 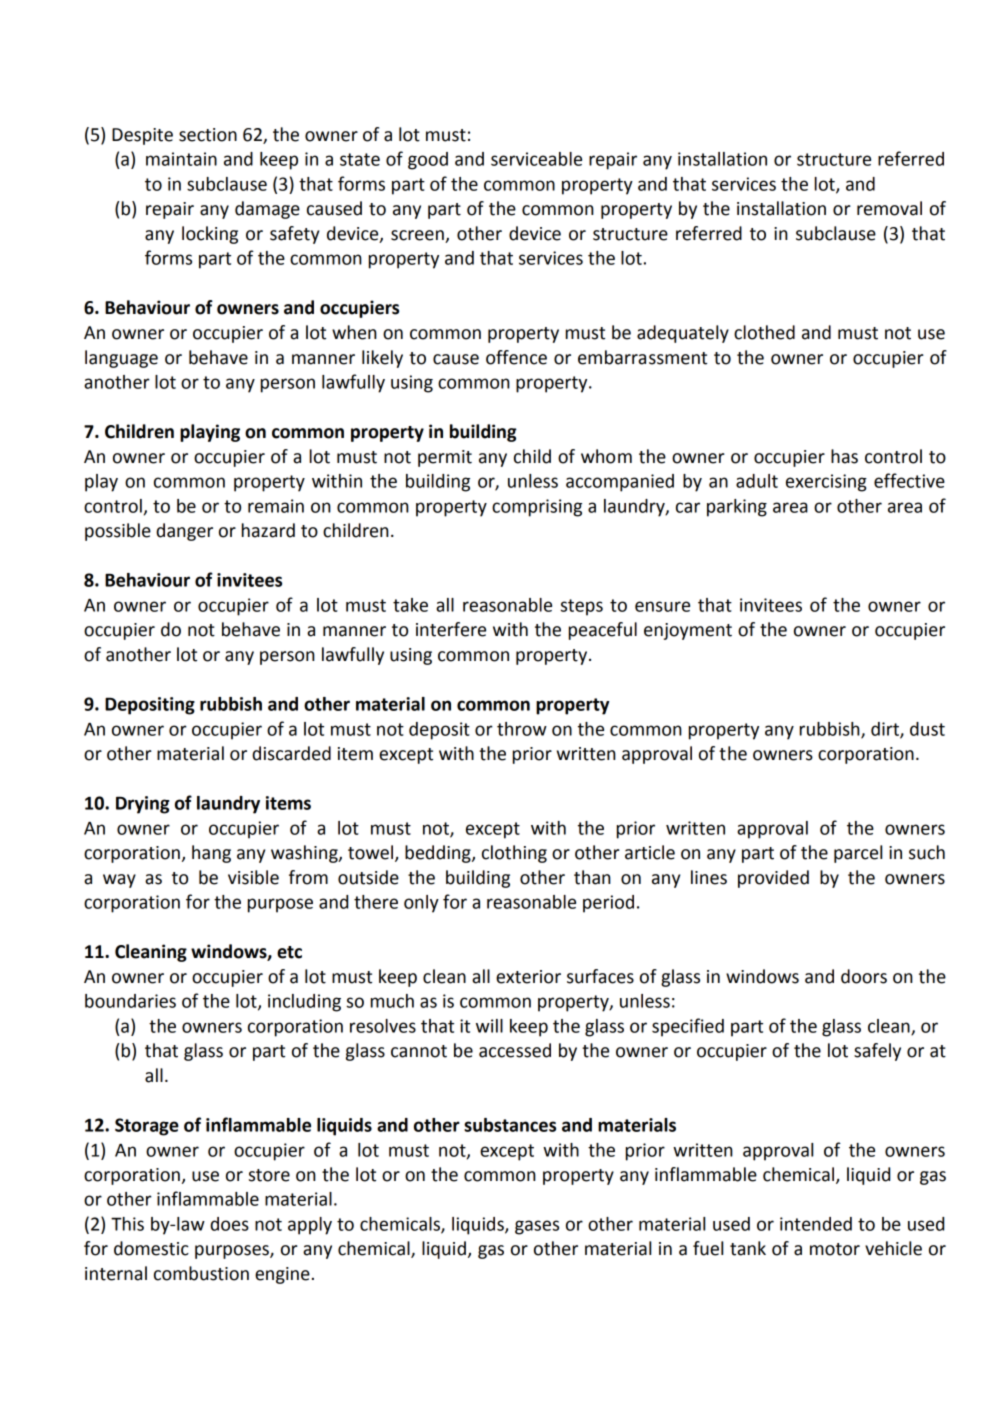 What do you see at coordinates (184, 532) in the screenshot?
I see `danger` at bounding box center [184, 532].
